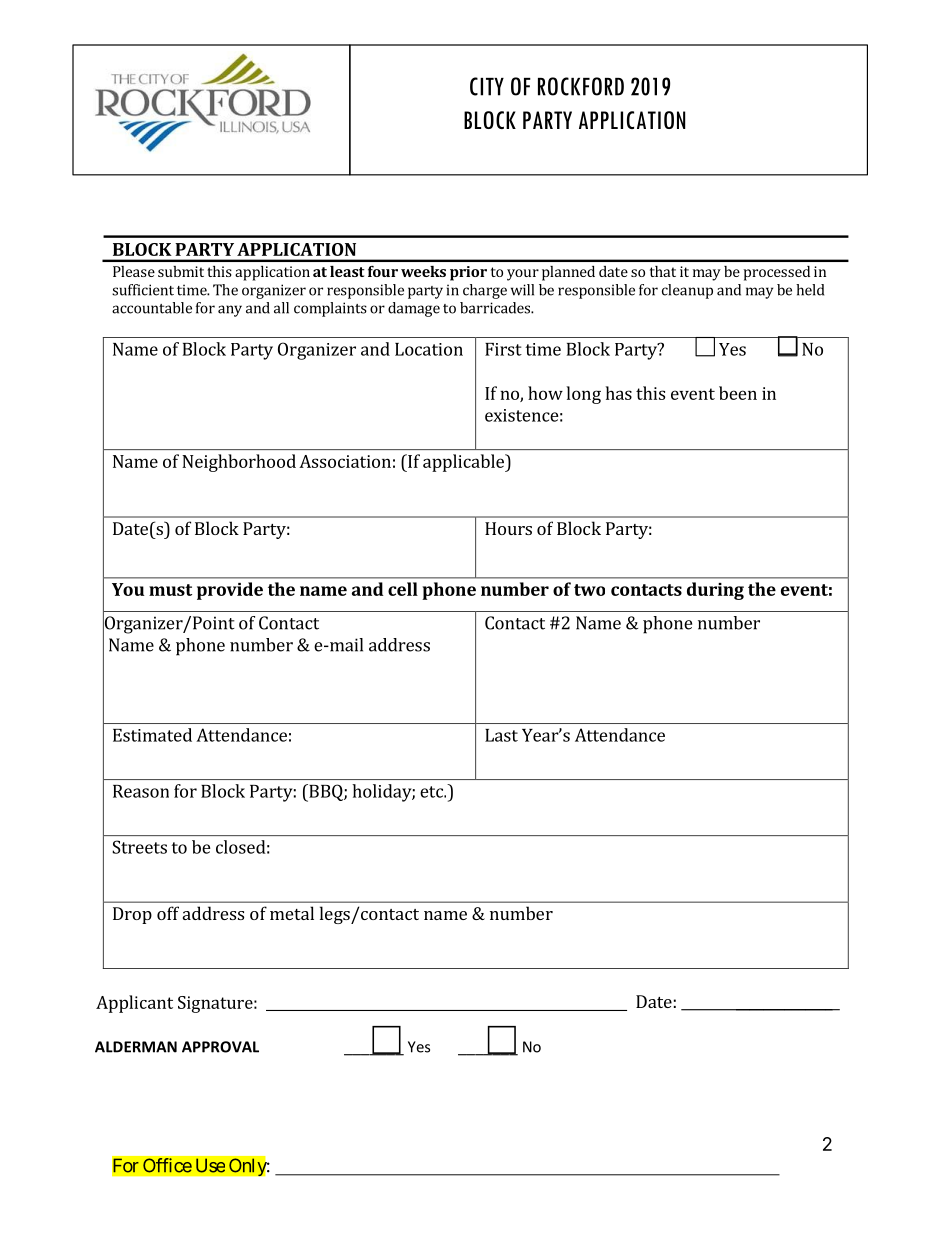  I want to click on processed, so click(776, 273).
